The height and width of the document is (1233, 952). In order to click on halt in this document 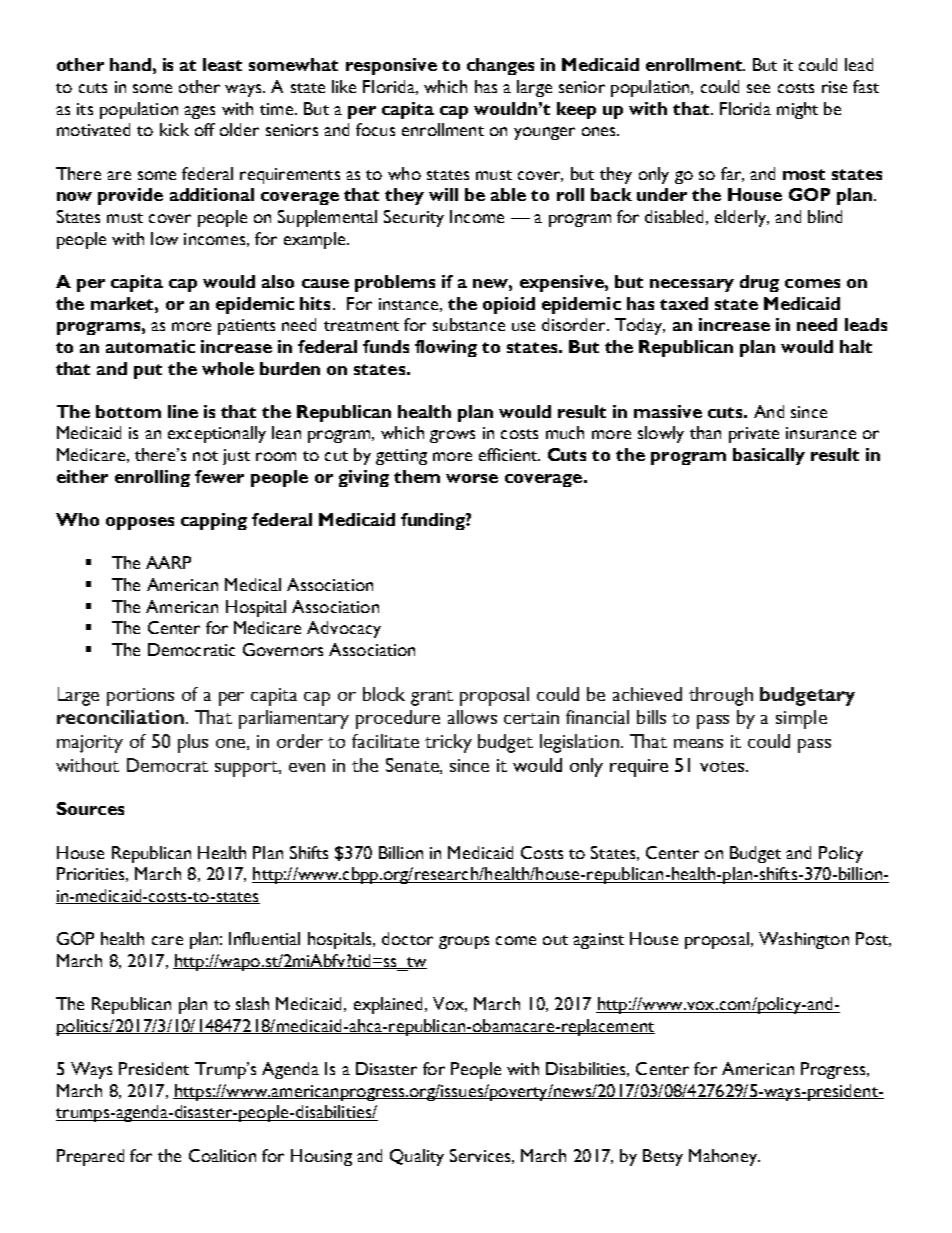, I will do `click(856, 346)`.
